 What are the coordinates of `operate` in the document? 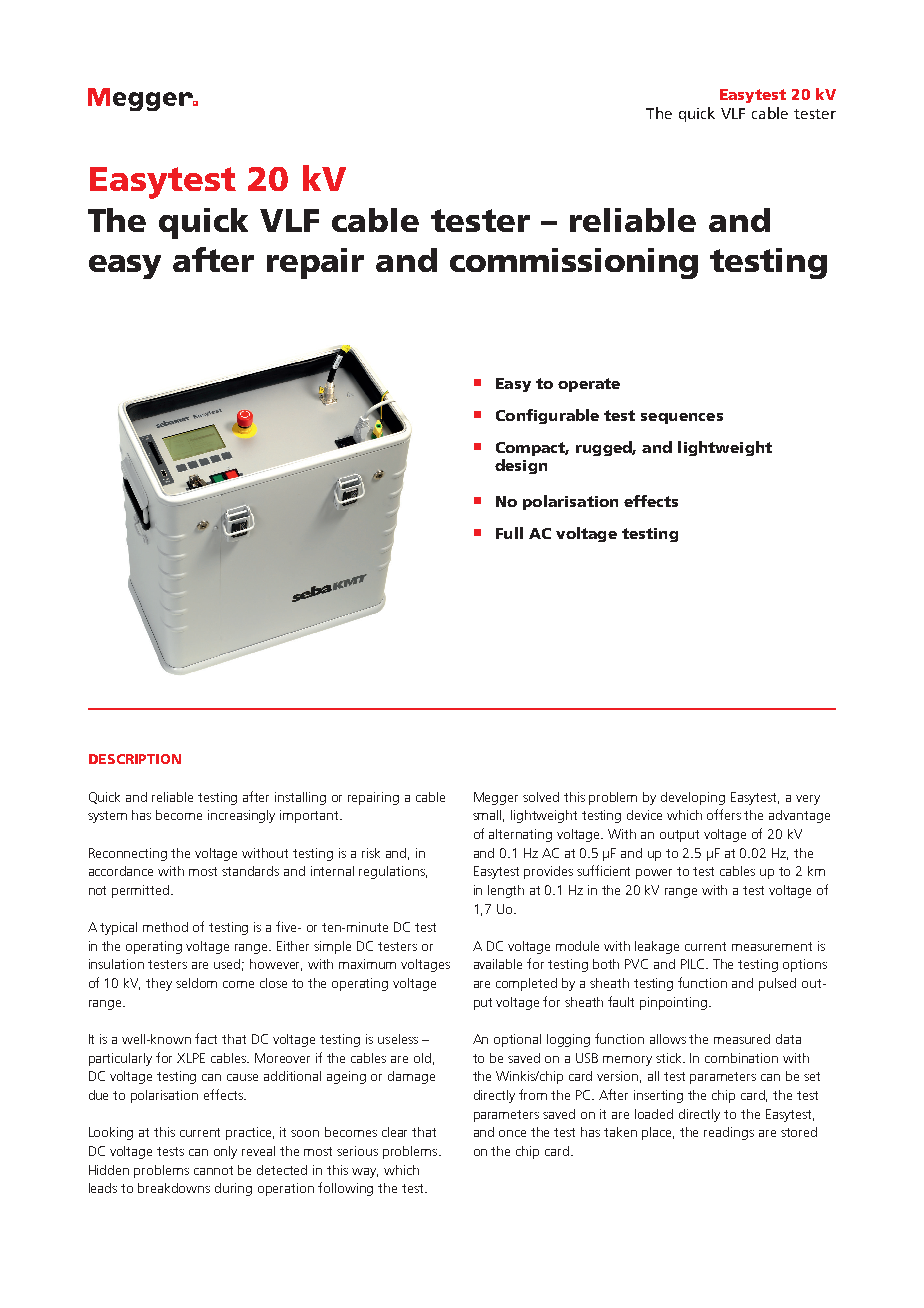 It's located at (589, 385).
